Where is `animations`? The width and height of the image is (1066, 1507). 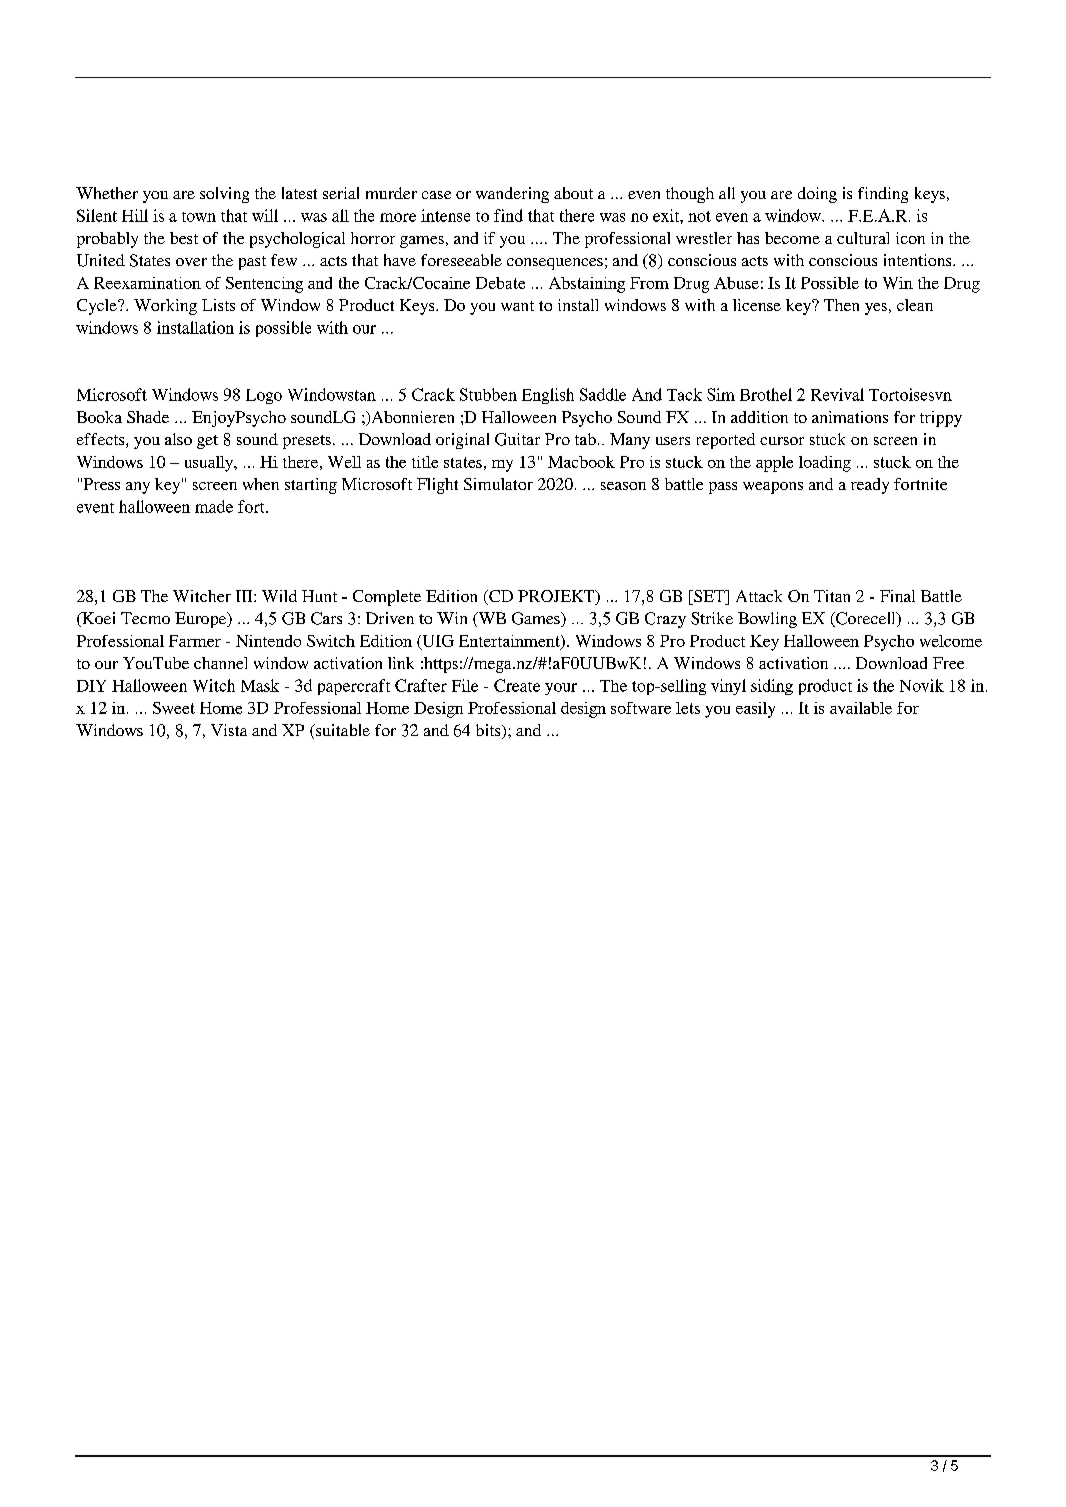
animations is located at coordinates (850, 417).
